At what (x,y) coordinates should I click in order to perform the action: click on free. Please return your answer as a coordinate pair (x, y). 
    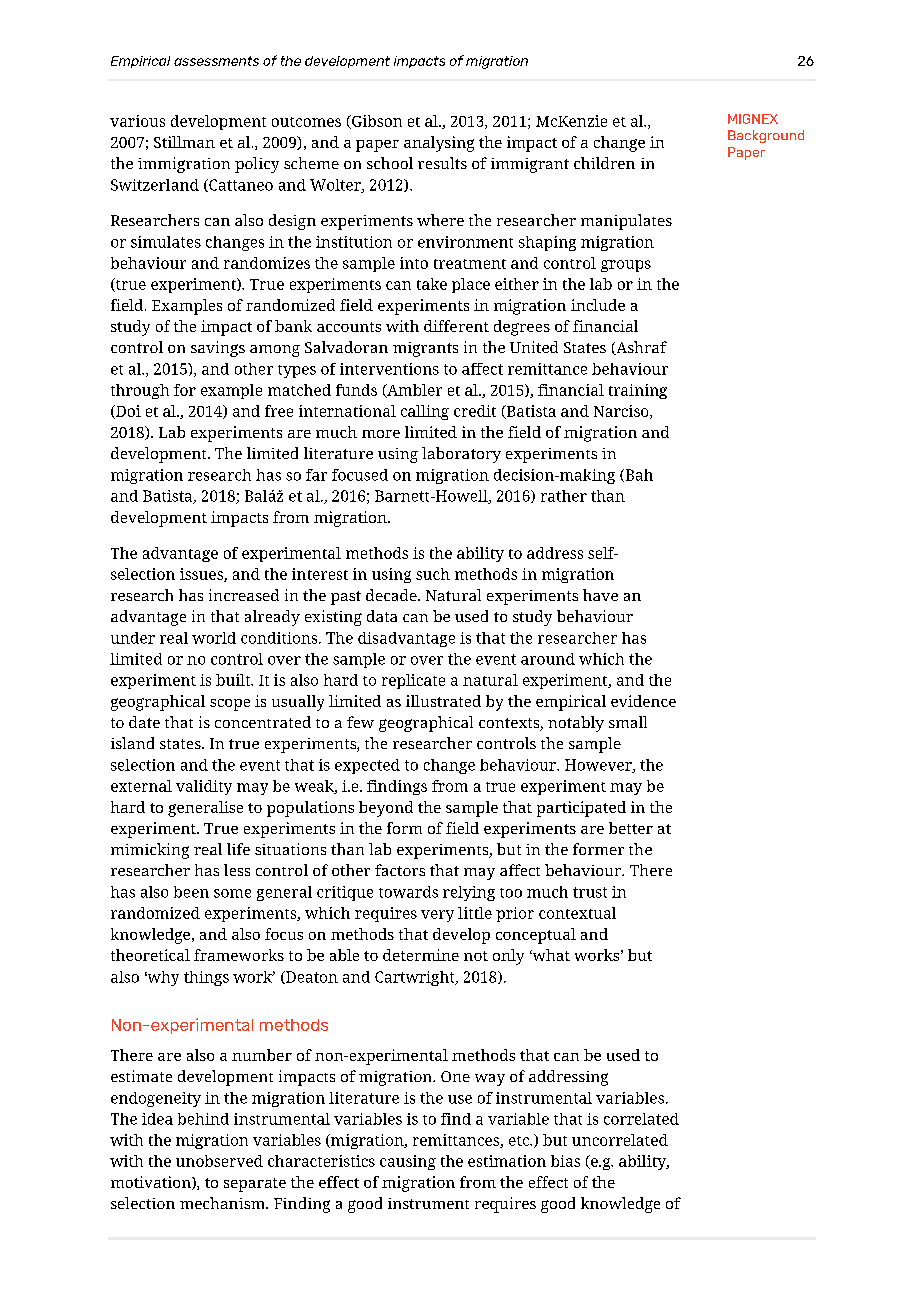
    Looking at the image, I should click on (279, 411).
